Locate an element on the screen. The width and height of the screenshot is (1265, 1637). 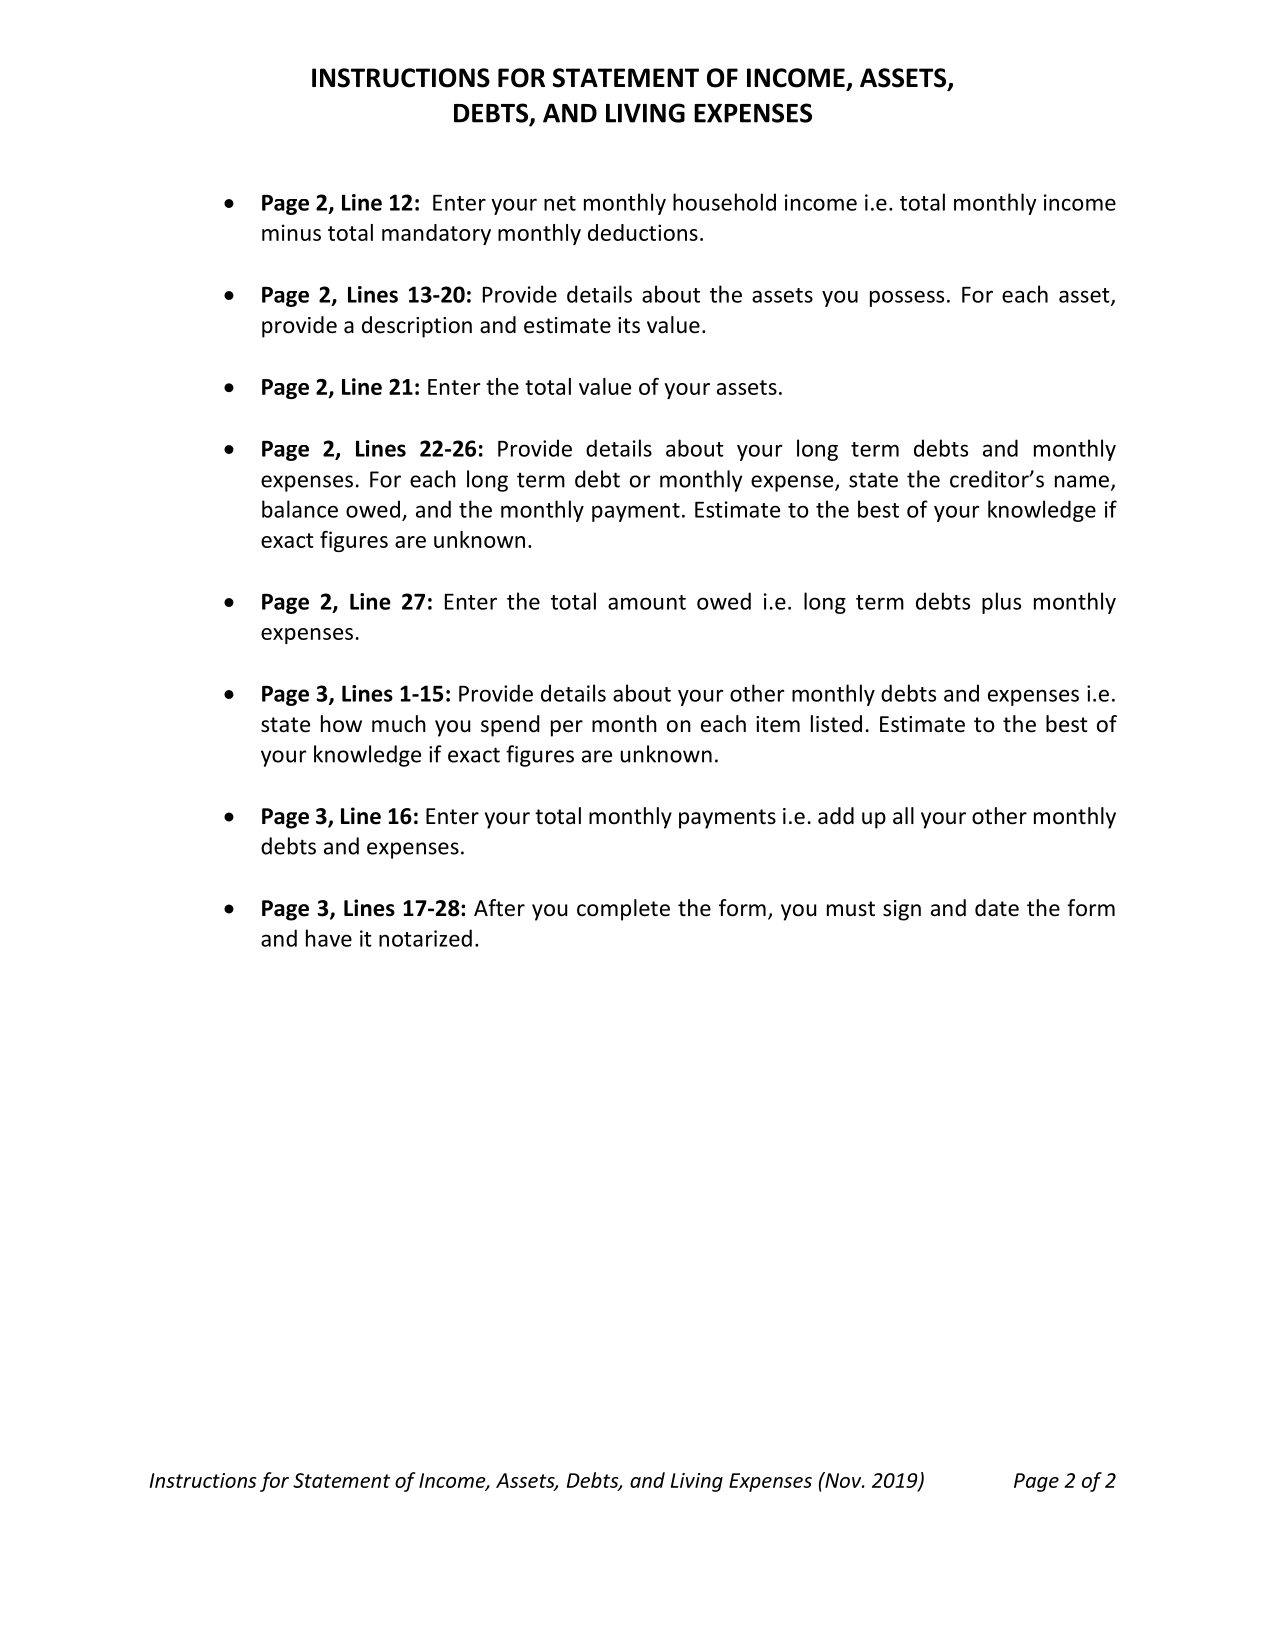
mandatory is located at coordinates (436, 234).
